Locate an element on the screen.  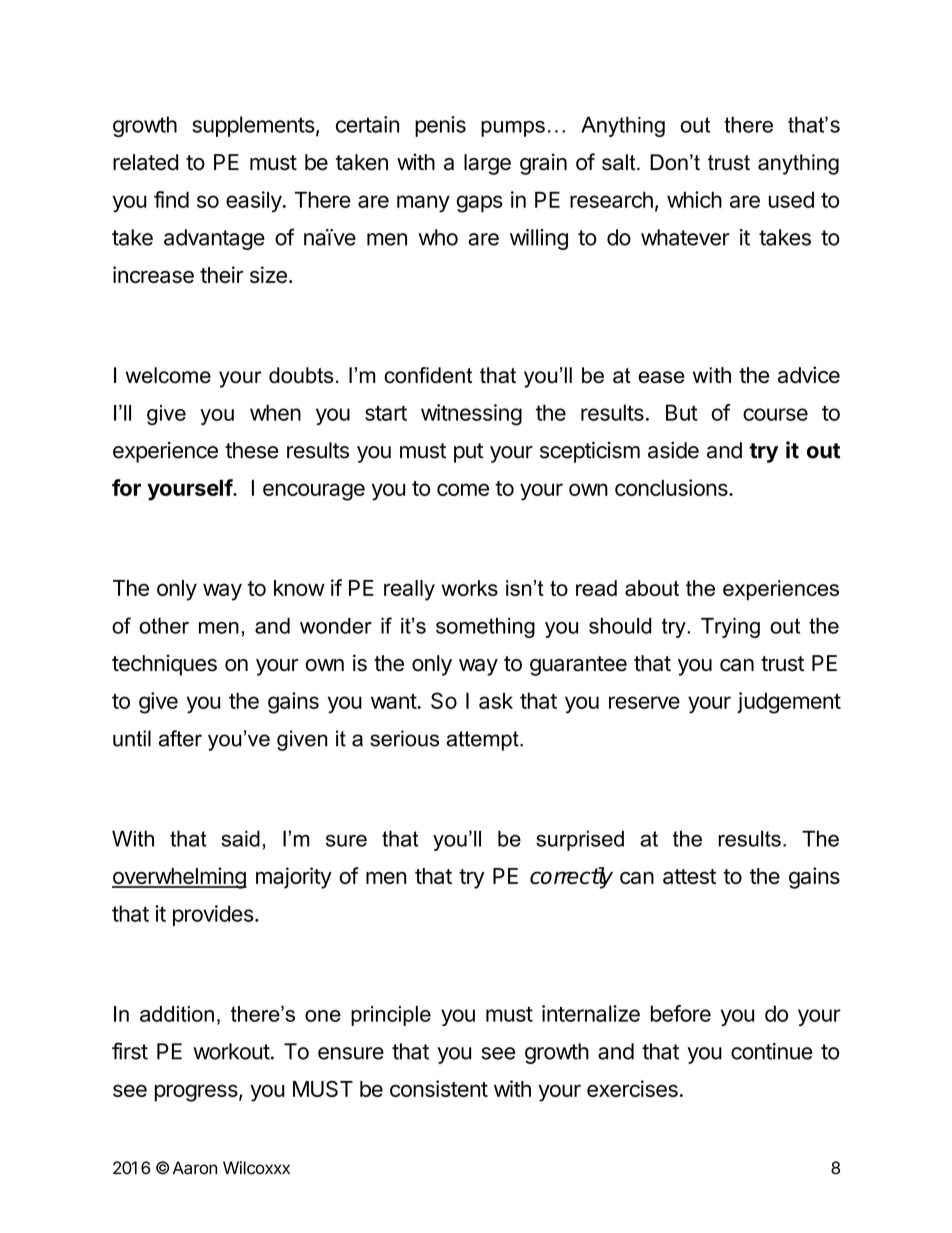
said is located at coordinates (240, 838).
